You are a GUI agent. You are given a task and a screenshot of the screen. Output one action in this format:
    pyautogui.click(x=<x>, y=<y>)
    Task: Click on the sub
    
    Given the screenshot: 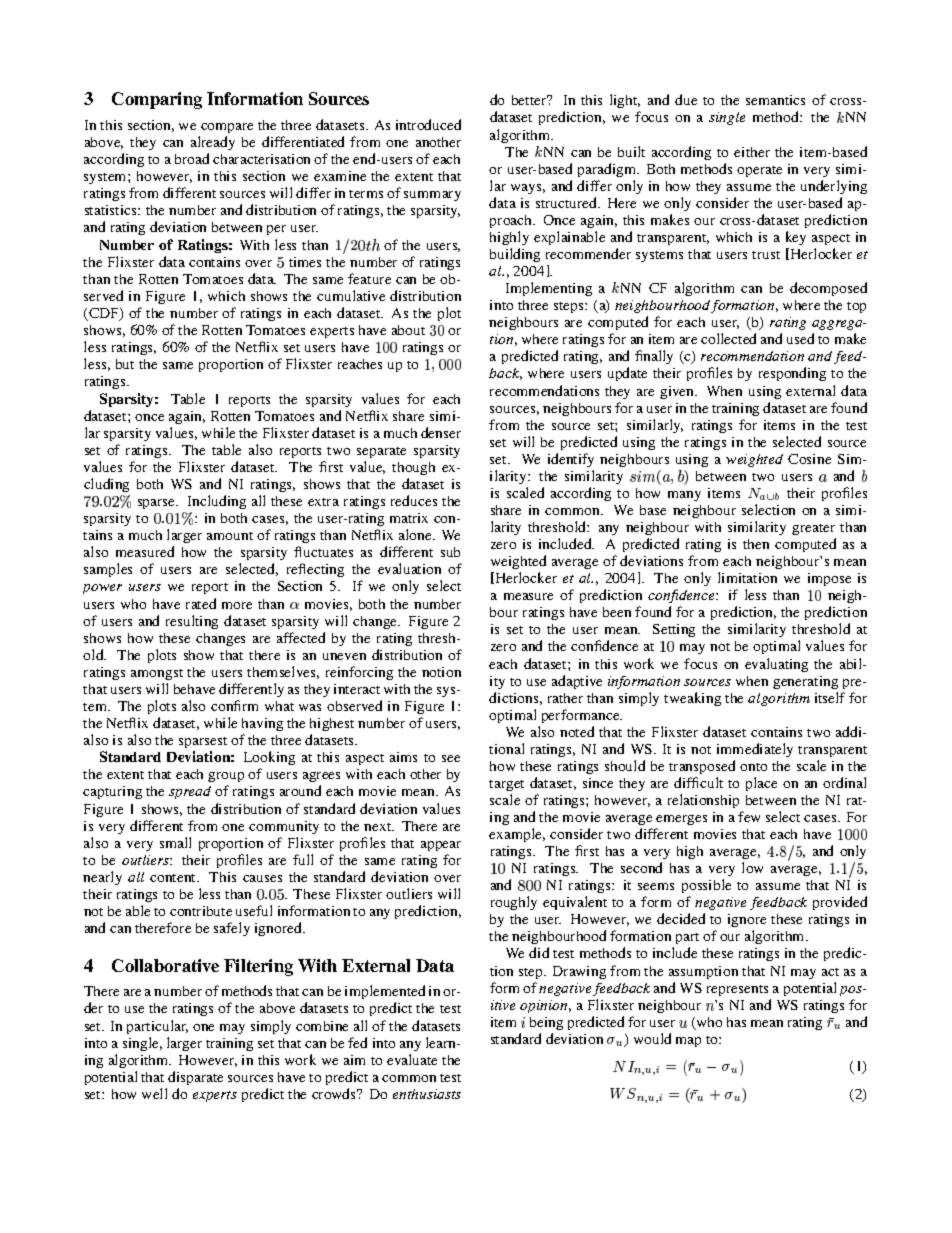 What is the action you would take?
    pyautogui.click(x=450, y=552)
